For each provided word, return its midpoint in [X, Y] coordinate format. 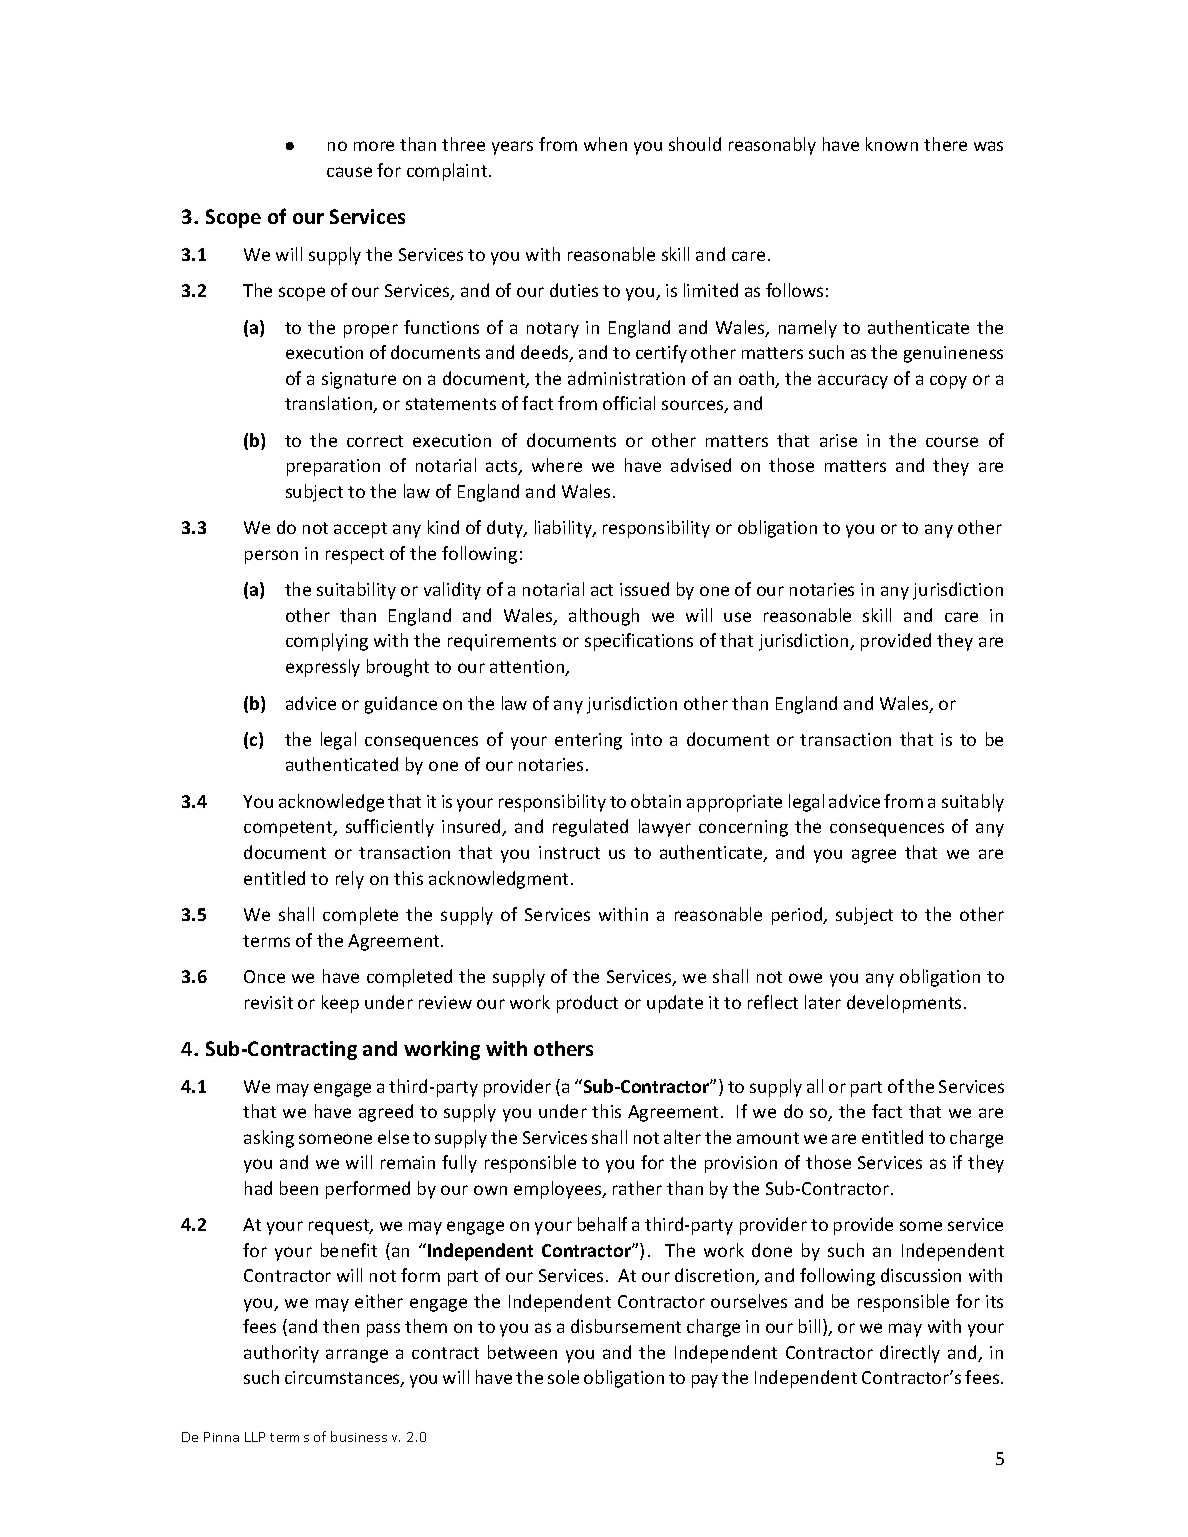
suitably [973, 803]
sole [563, 1377]
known [892, 144]
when [605, 144]
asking [269, 1139]
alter [682, 1137]
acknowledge [331, 803]
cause [349, 172]
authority [281, 1354]
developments [904, 1004]
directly [910, 1354]
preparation [333, 467]
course [952, 442]
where [557, 465]
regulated [590, 828]
